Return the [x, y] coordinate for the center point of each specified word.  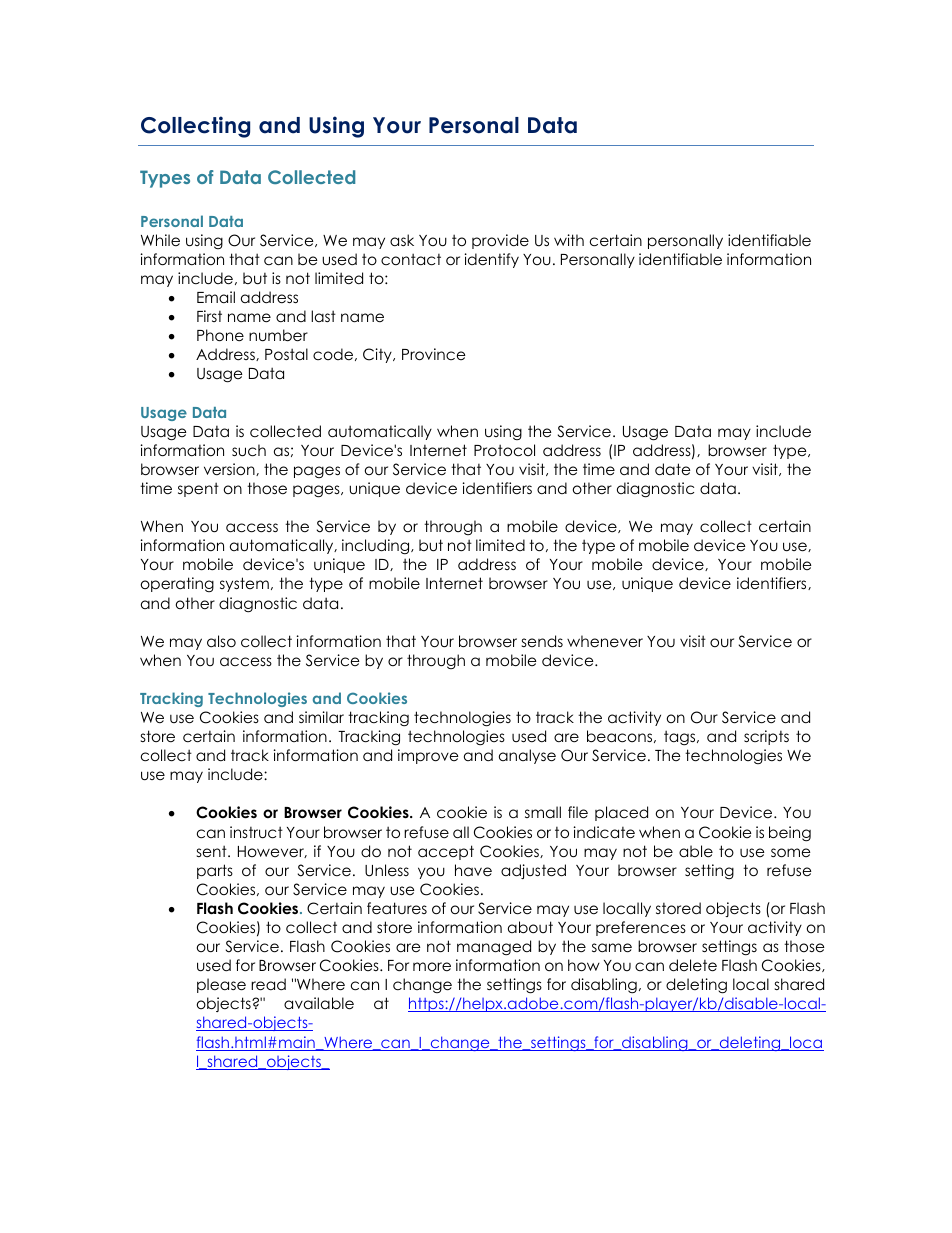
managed [494, 948]
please [221, 985]
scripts [766, 737]
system [244, 584]
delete [693, 965]
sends [542, 641]
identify [492, 260]
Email [216, 297]
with [569, 240]
